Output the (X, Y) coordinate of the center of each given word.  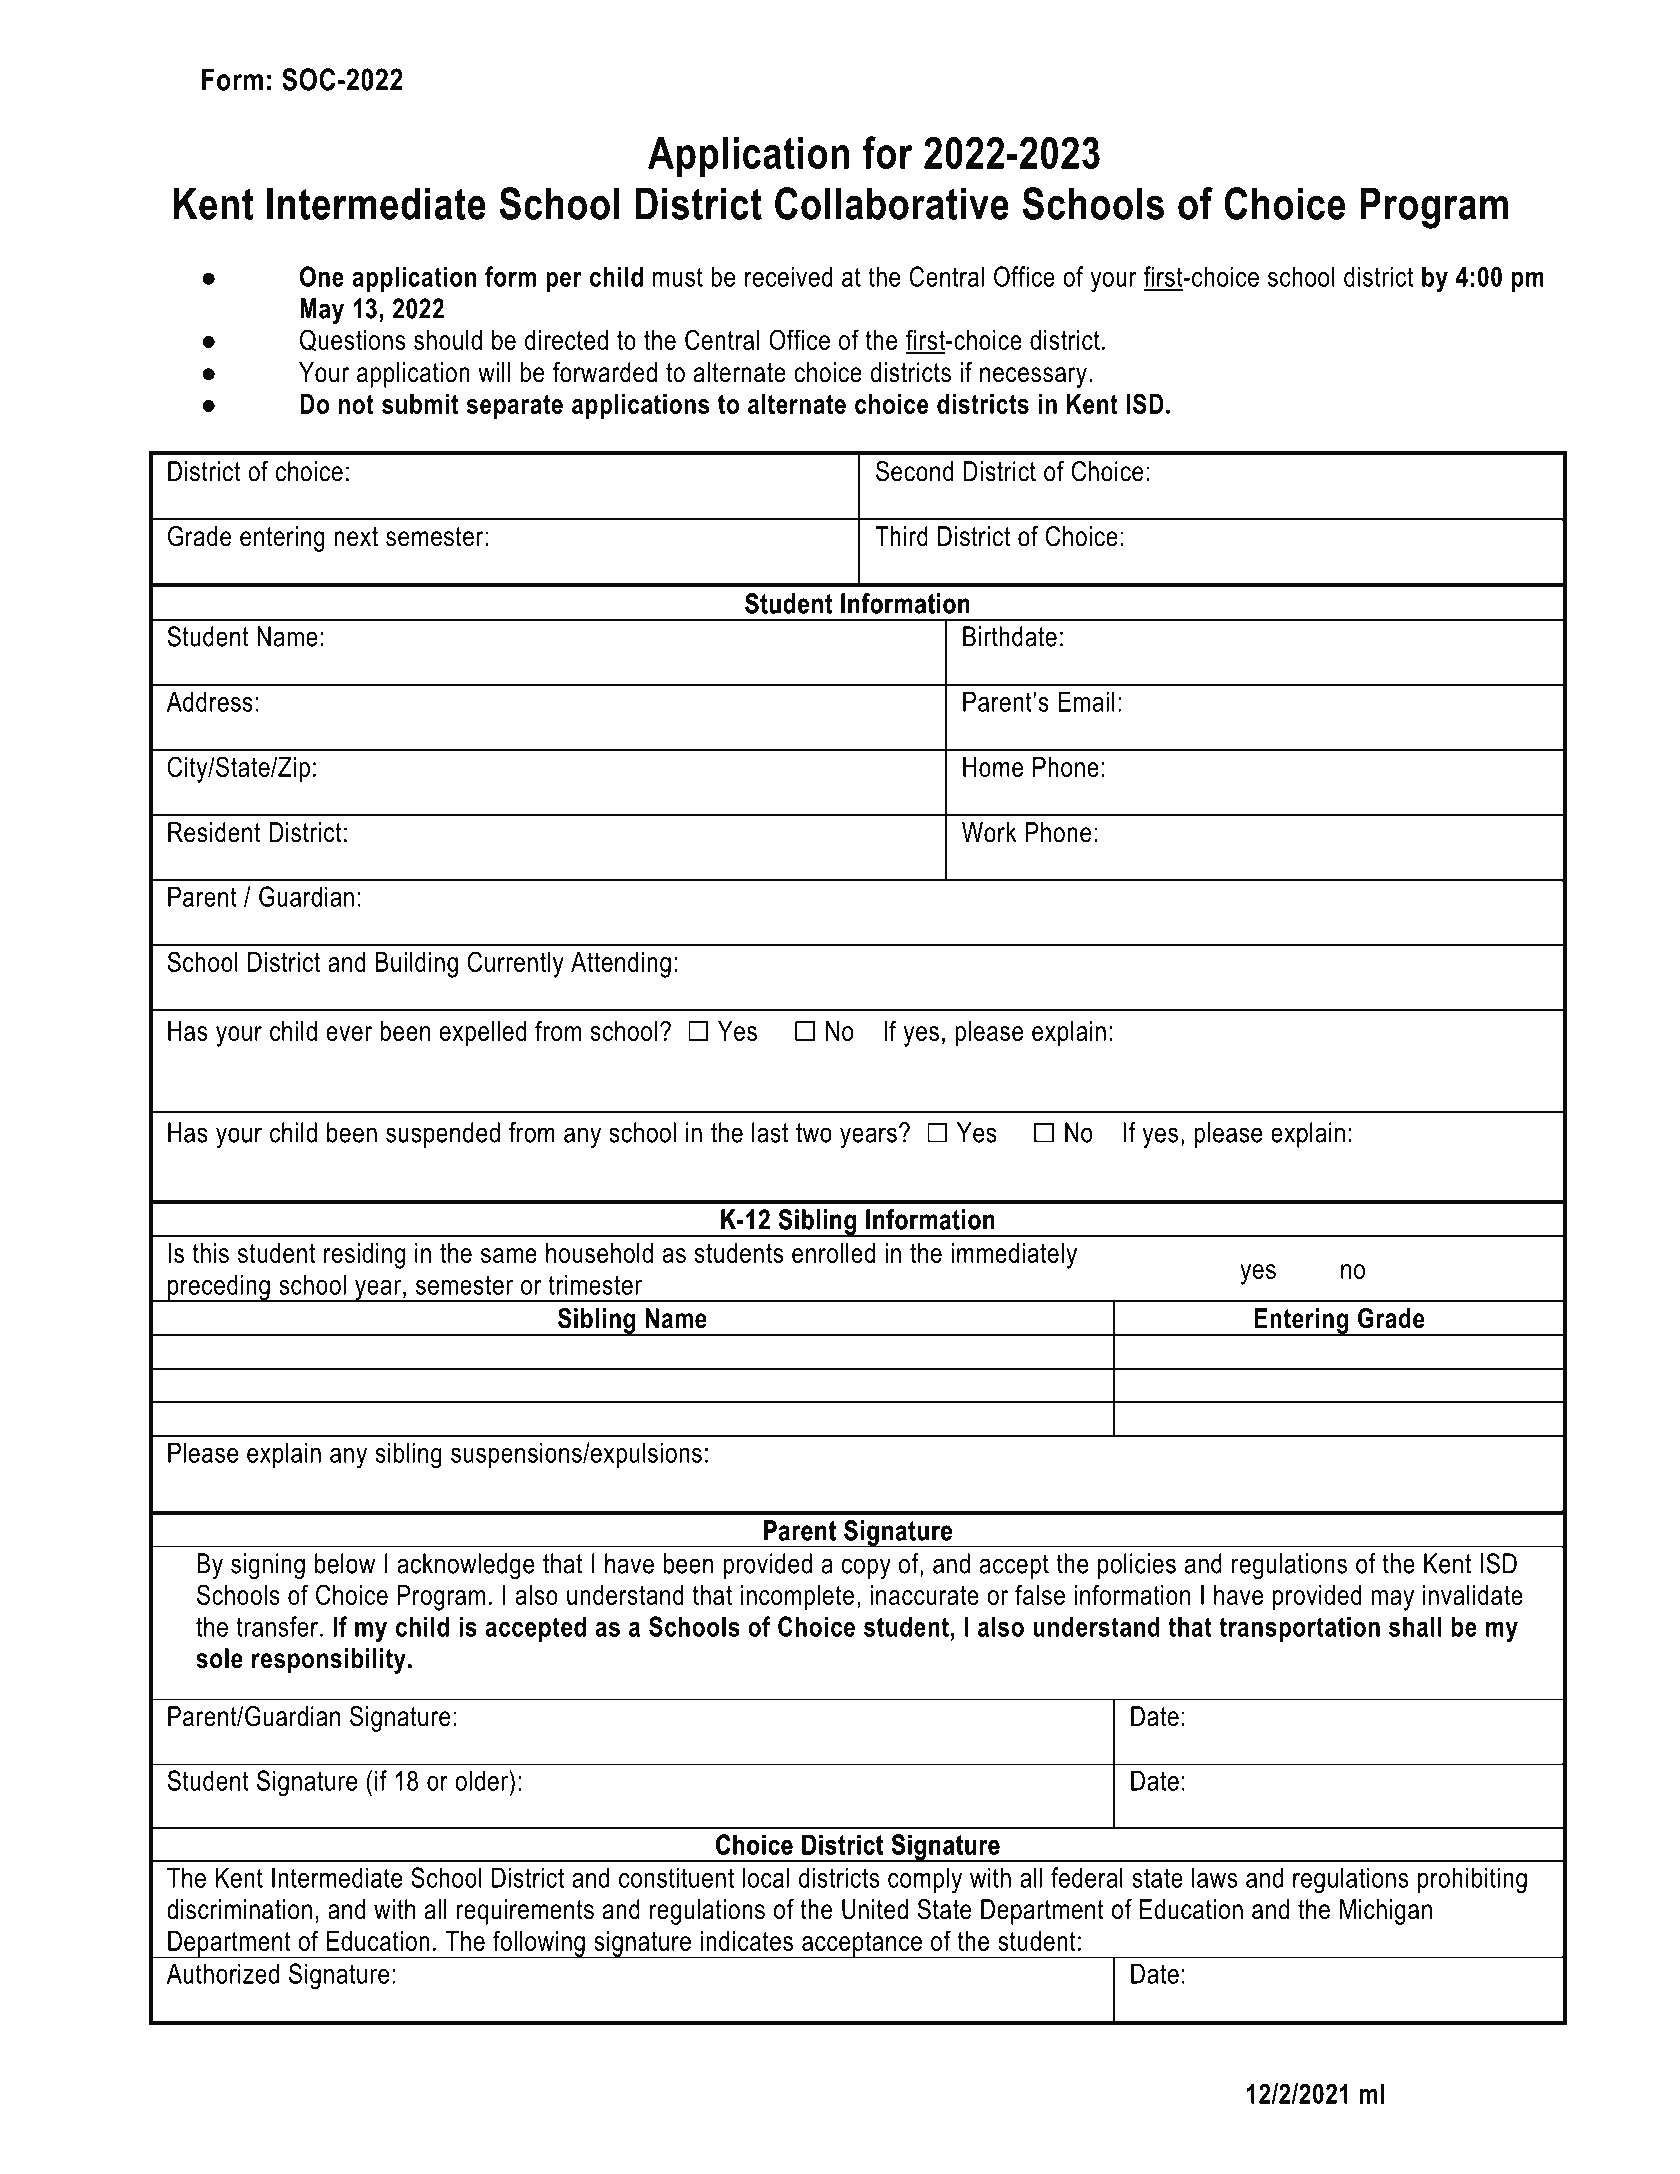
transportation (1300, 1629)
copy (866, 1568)
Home (993, 767)
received (789, 276)
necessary (1033, 377)
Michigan (1386, 1912)
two (814, 1133)
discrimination (239, 1909)
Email (1086, 701)
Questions (353, 340)
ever (349, 1033)
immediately (1014, 1256)
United (875, 1909)
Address (210, 701)
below (345, 1563)
